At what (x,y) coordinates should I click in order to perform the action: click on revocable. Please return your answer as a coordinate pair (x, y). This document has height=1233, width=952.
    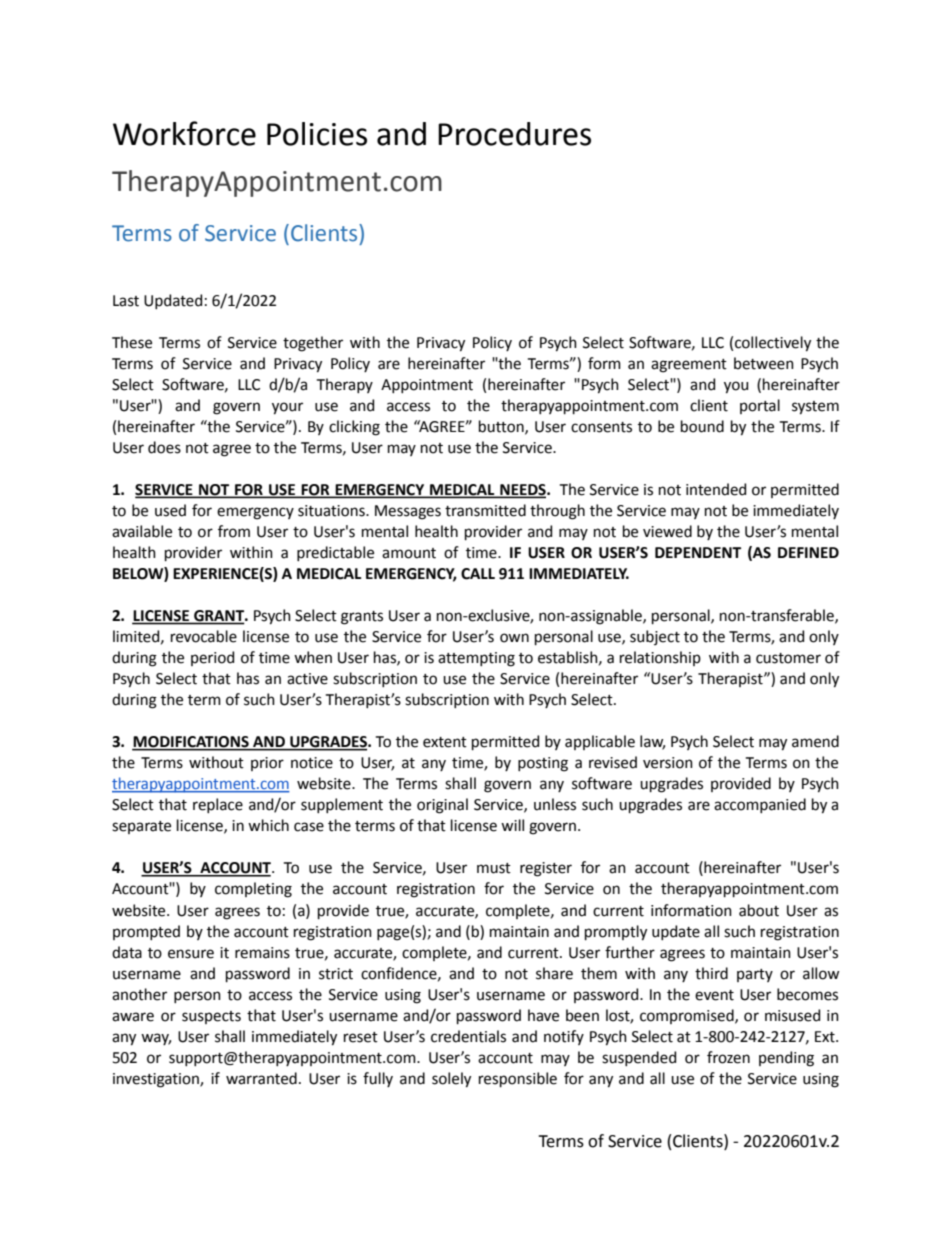
    Looking at the image, I should click on (204, 636).
